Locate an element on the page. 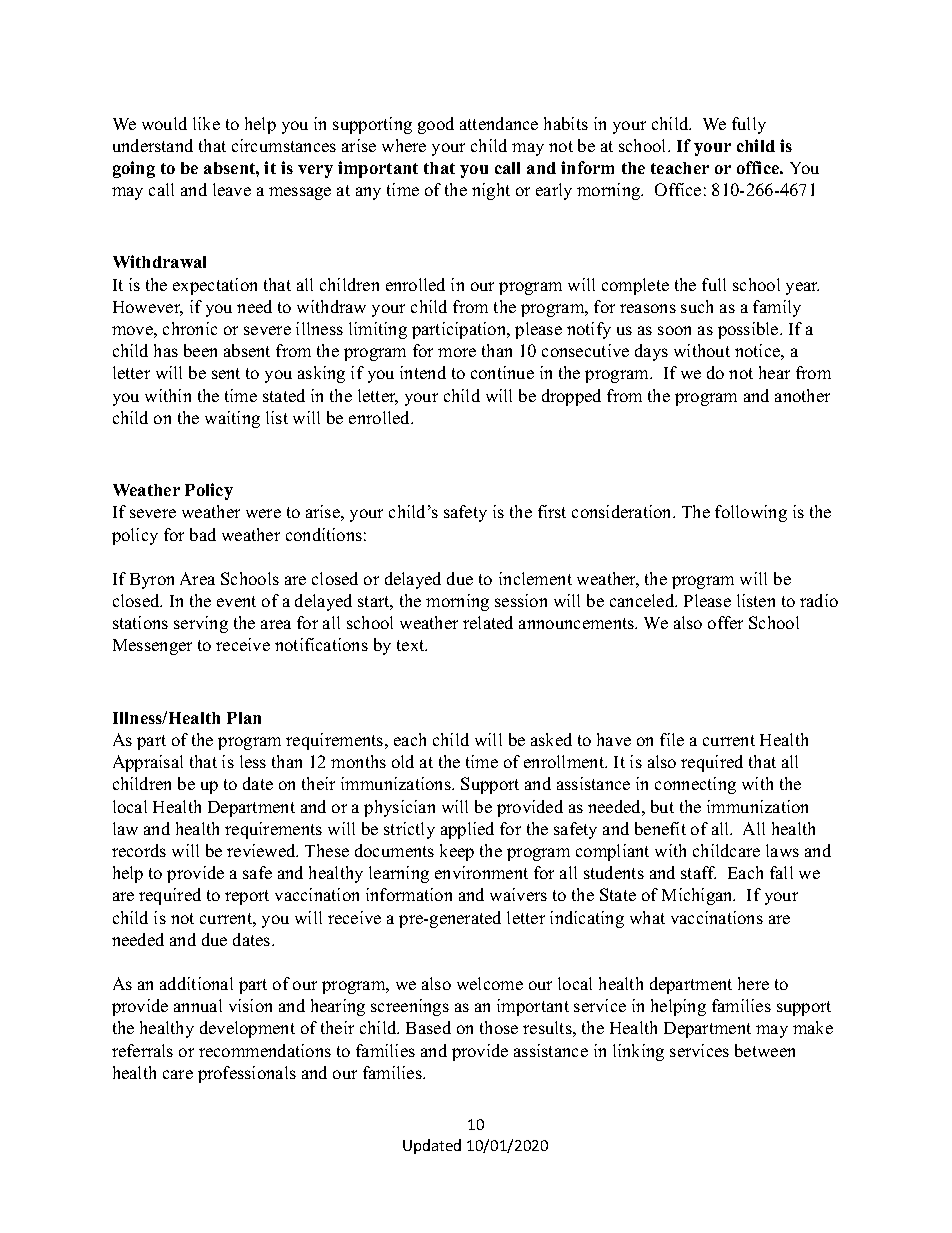 This document has width=952, height=1233. event is located at coordinates (236, 601).
